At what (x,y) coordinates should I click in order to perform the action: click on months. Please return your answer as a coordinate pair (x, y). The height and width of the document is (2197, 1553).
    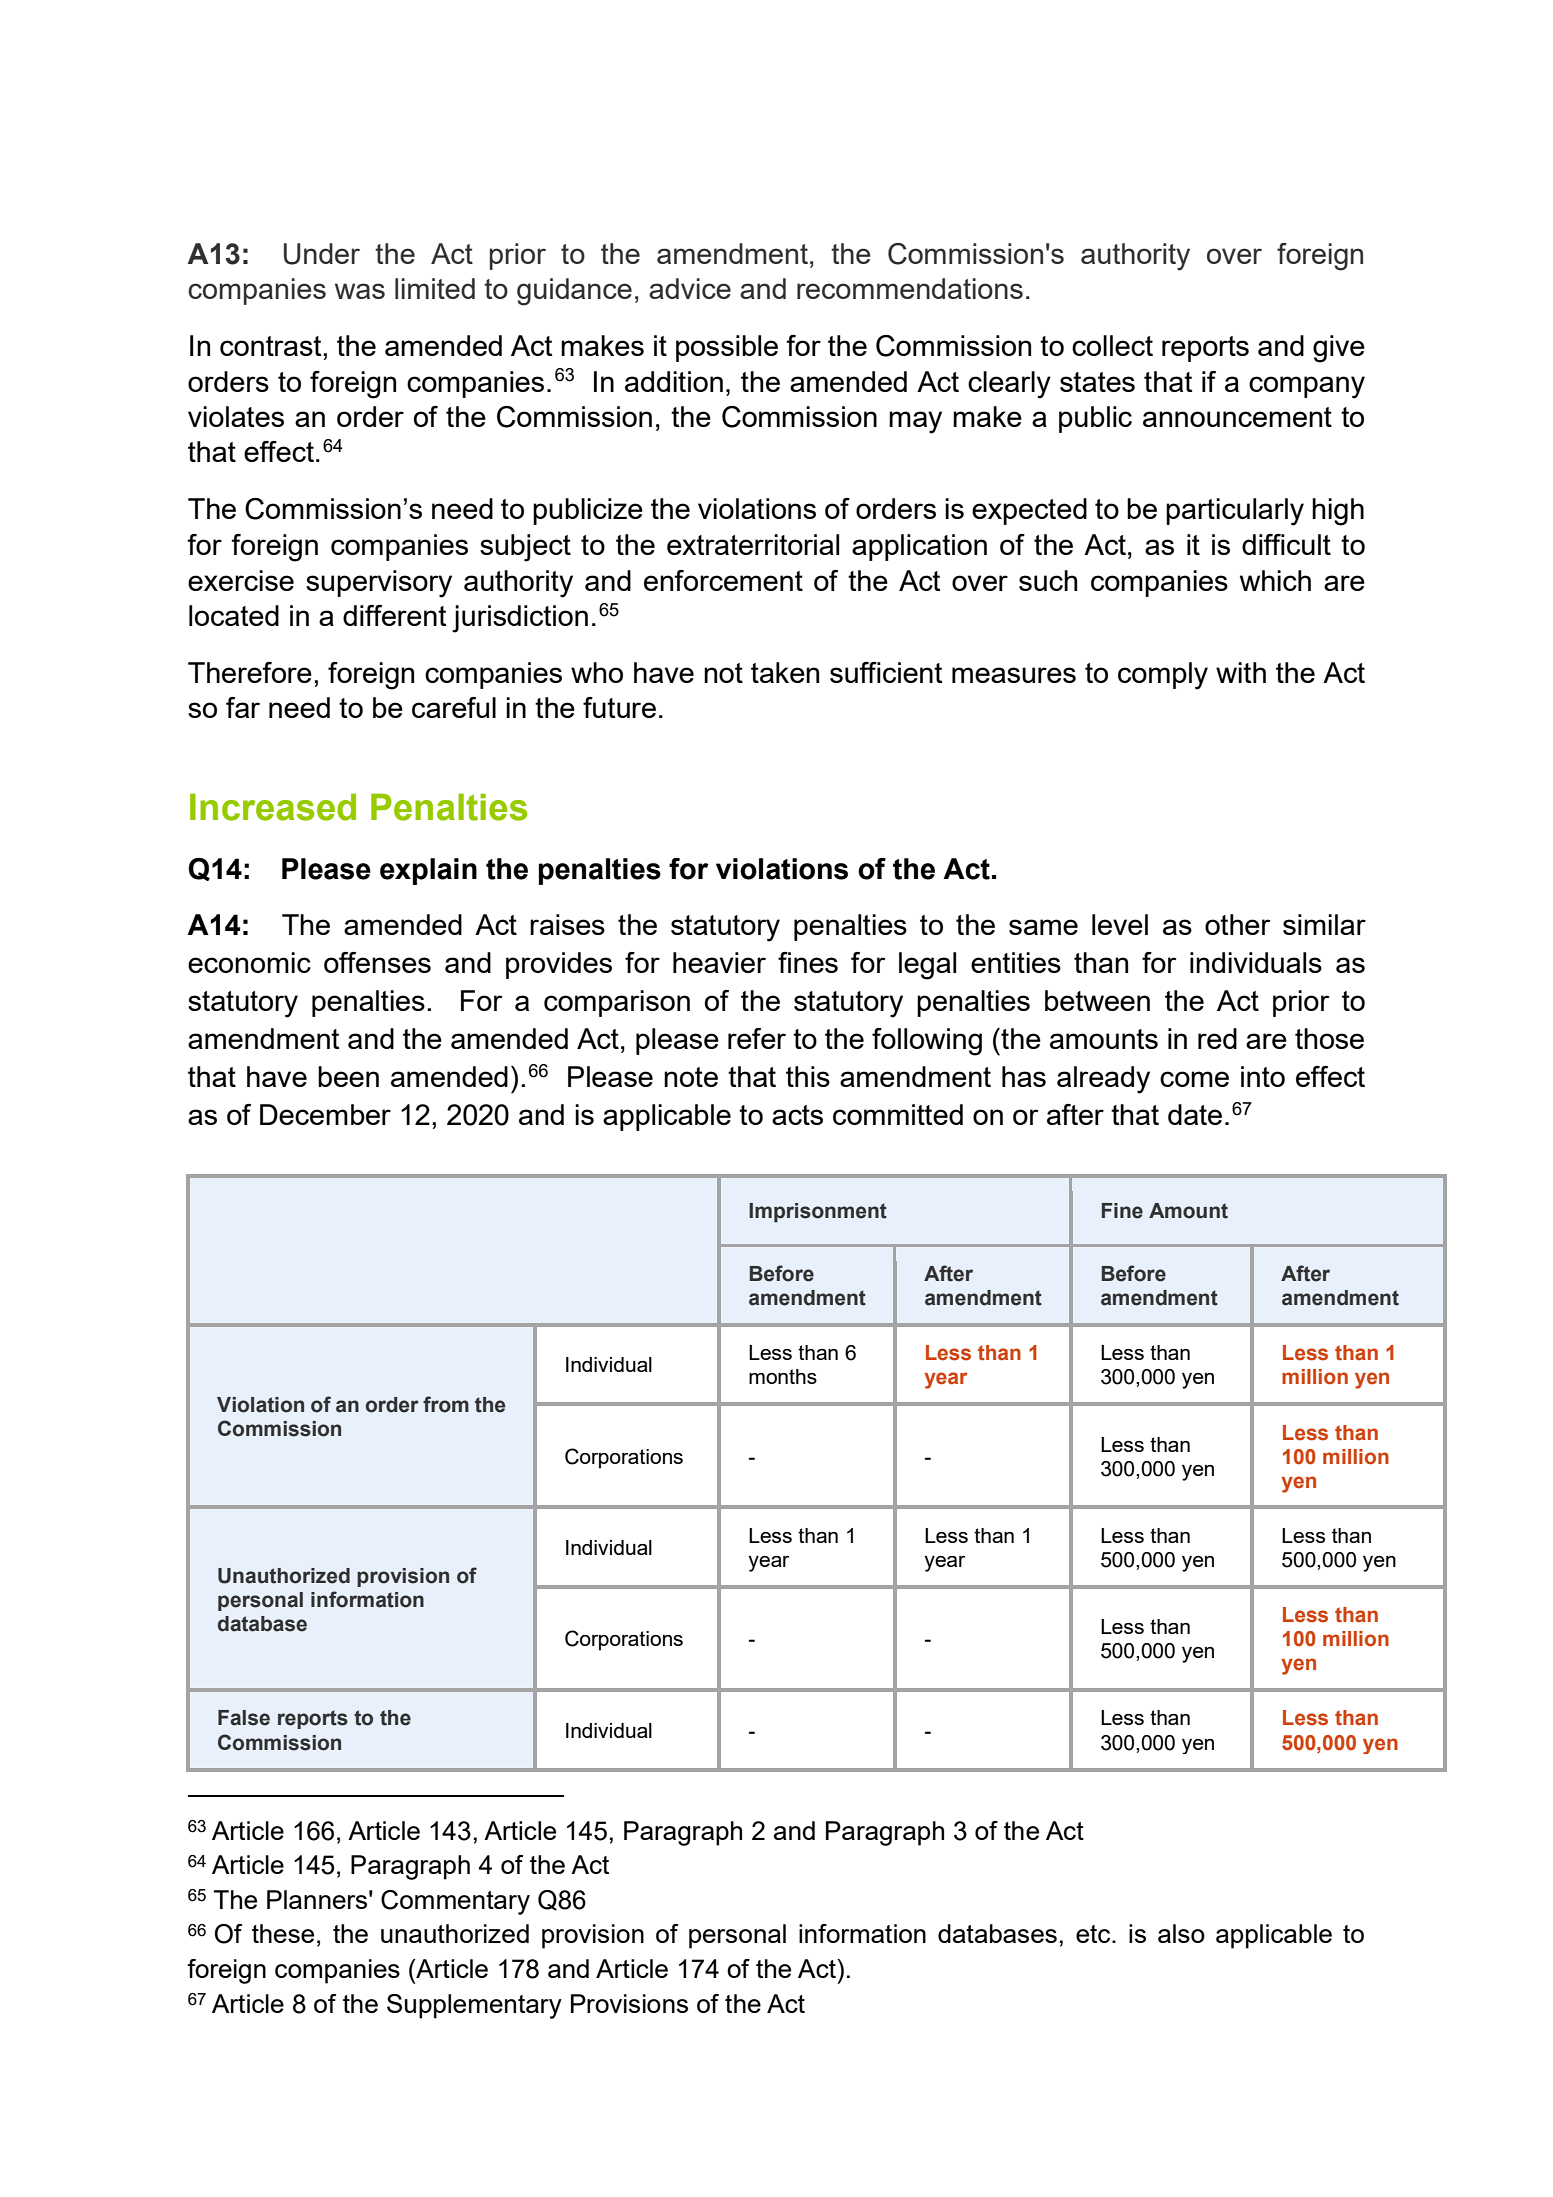
    Looking at the image, I should click on (783, 1376).
